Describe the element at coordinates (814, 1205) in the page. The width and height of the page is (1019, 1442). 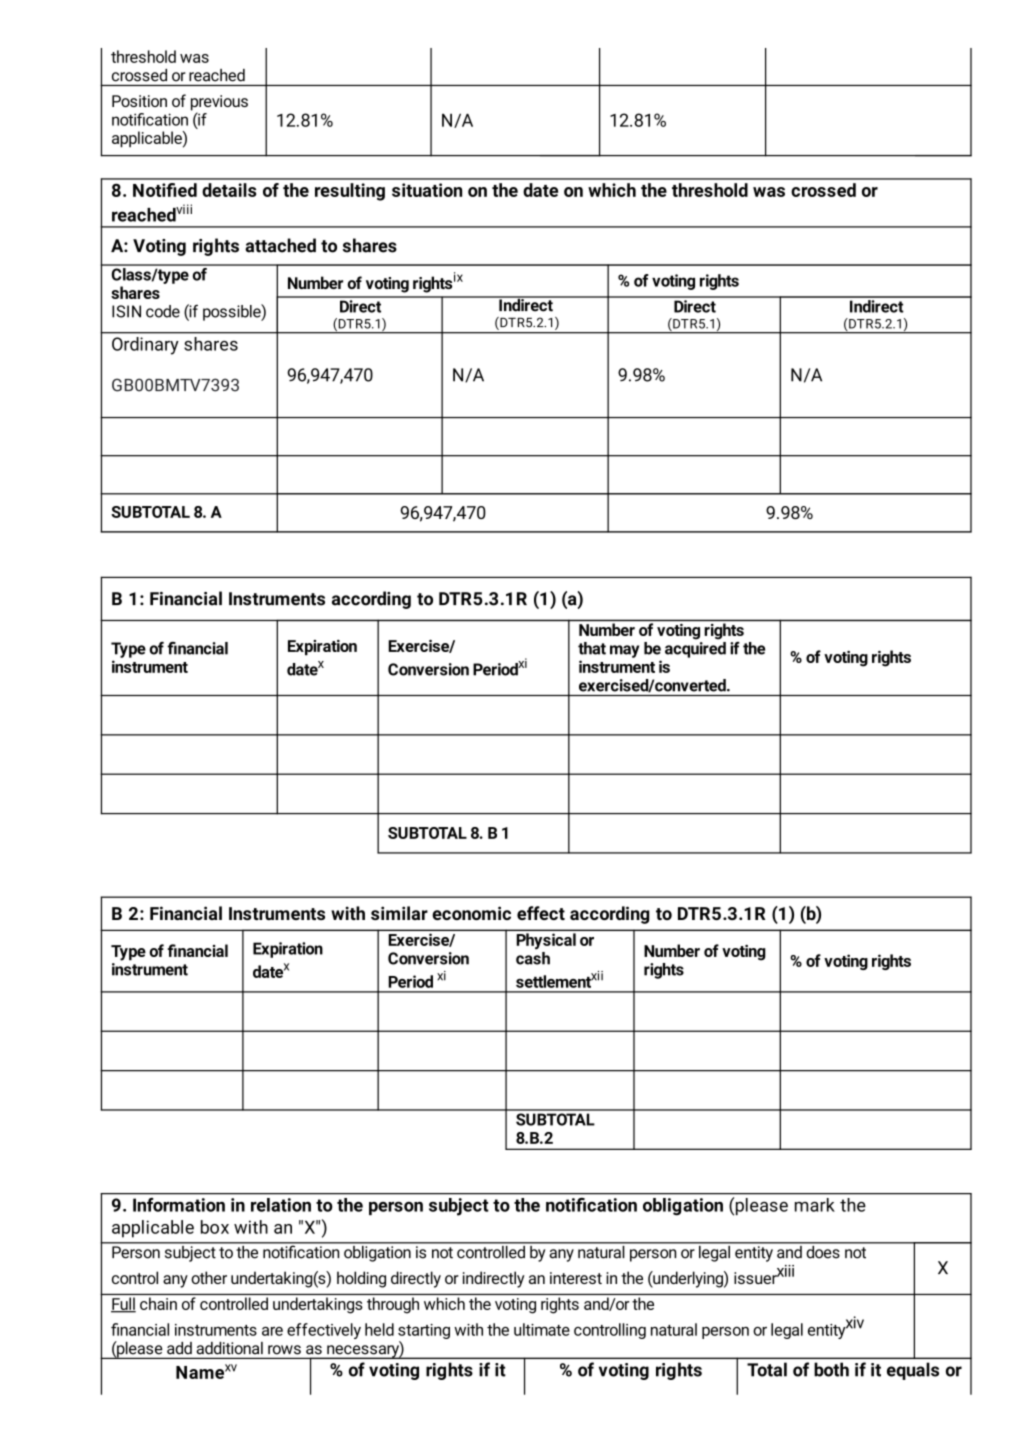
I see `mark` at that location.
